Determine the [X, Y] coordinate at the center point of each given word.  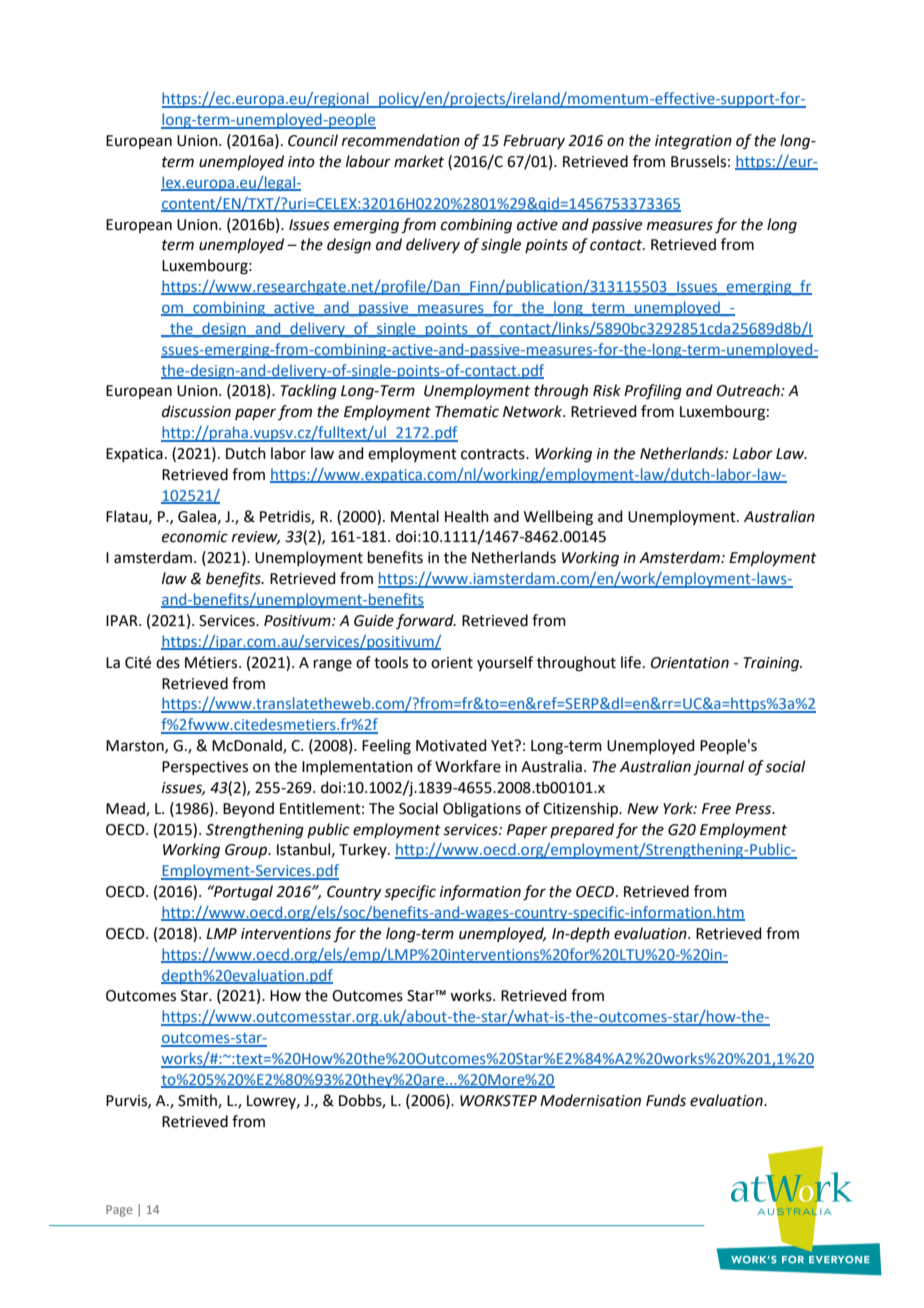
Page [119, 1211]
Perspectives [205, 768]
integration [693, 142]
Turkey [364, 850]
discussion [196, 411]
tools [391, 662]
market [419, 161]
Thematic [467, 411]
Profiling [653, 392]
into [301, 162]
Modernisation [590, 1100]
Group [247, 851]
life [631, 662]
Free [716, 809]
